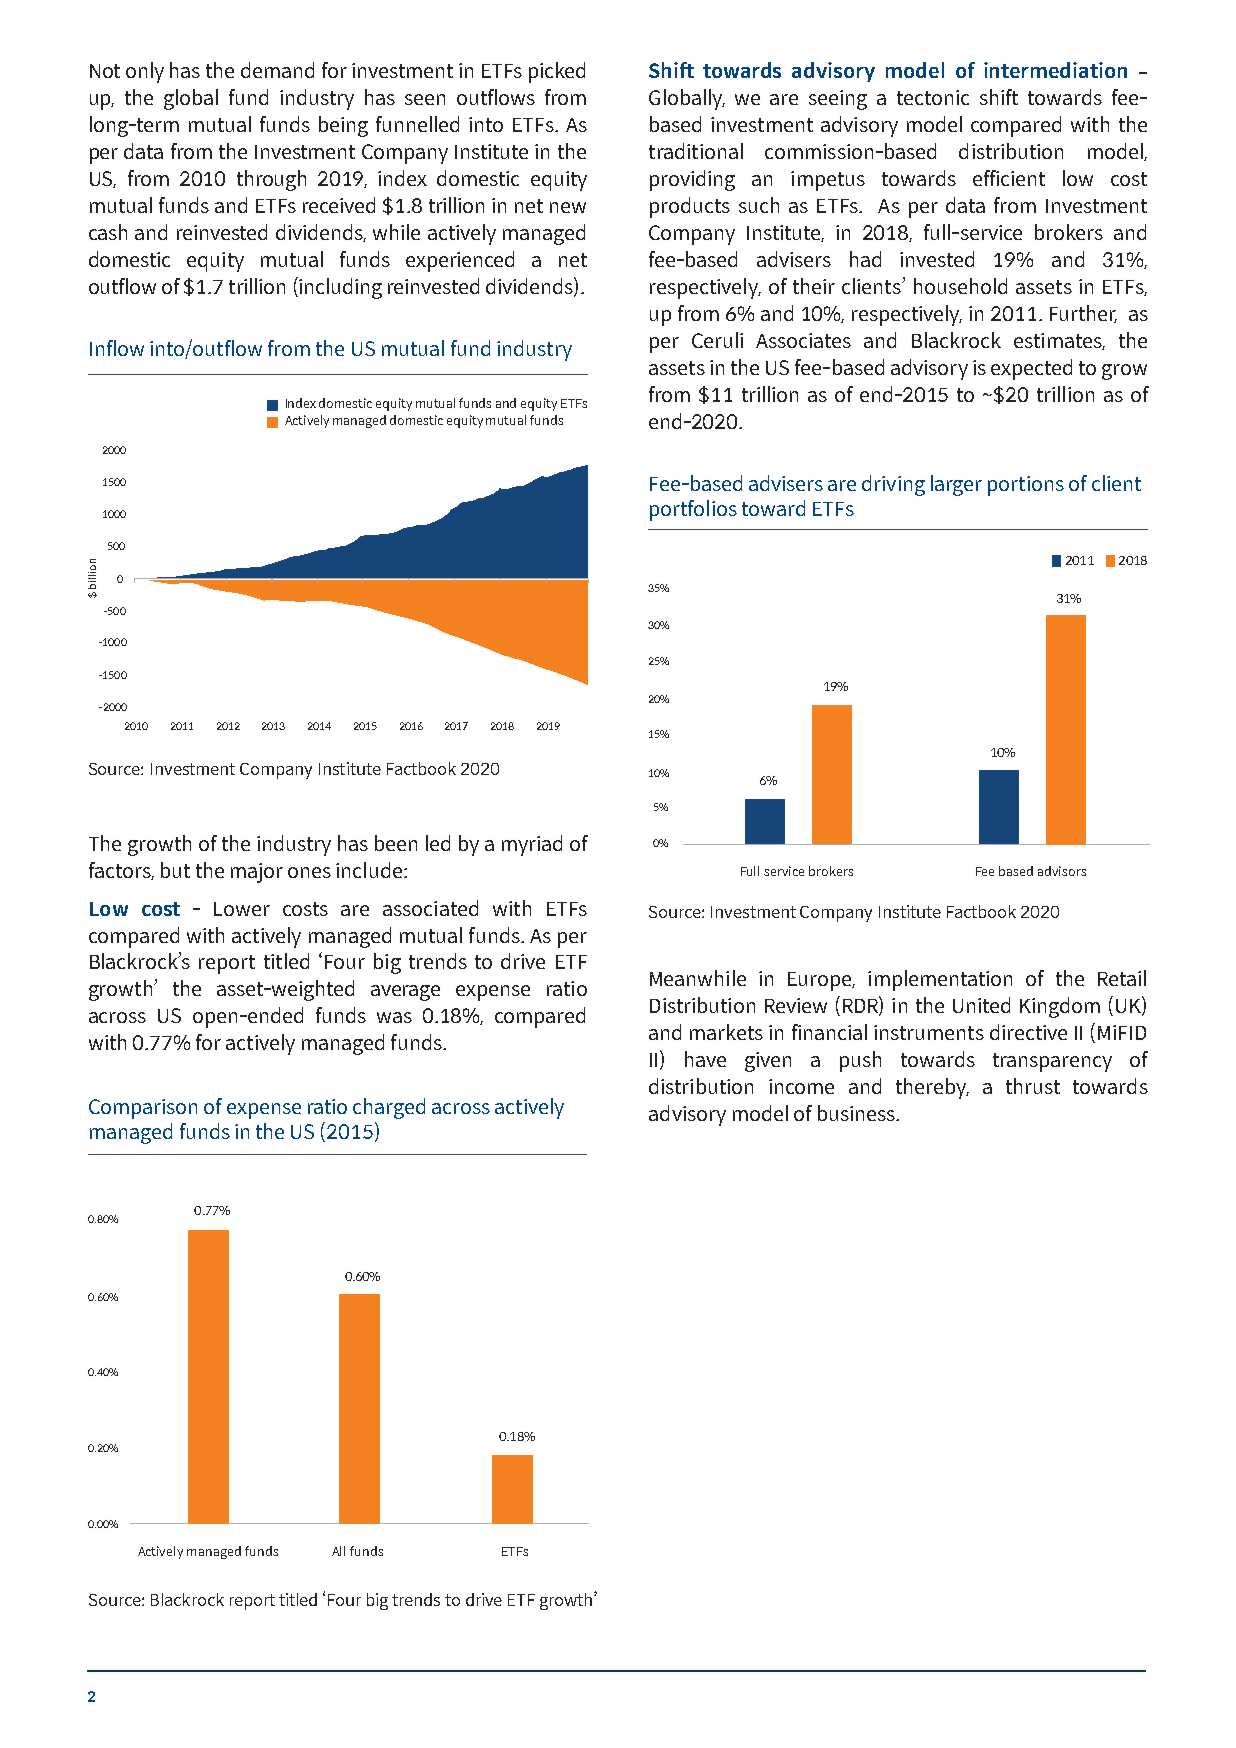  What do you see at coordinates (1033, 1086) in the document?
I see `thrust` at bounding box center [1033, 1086].
